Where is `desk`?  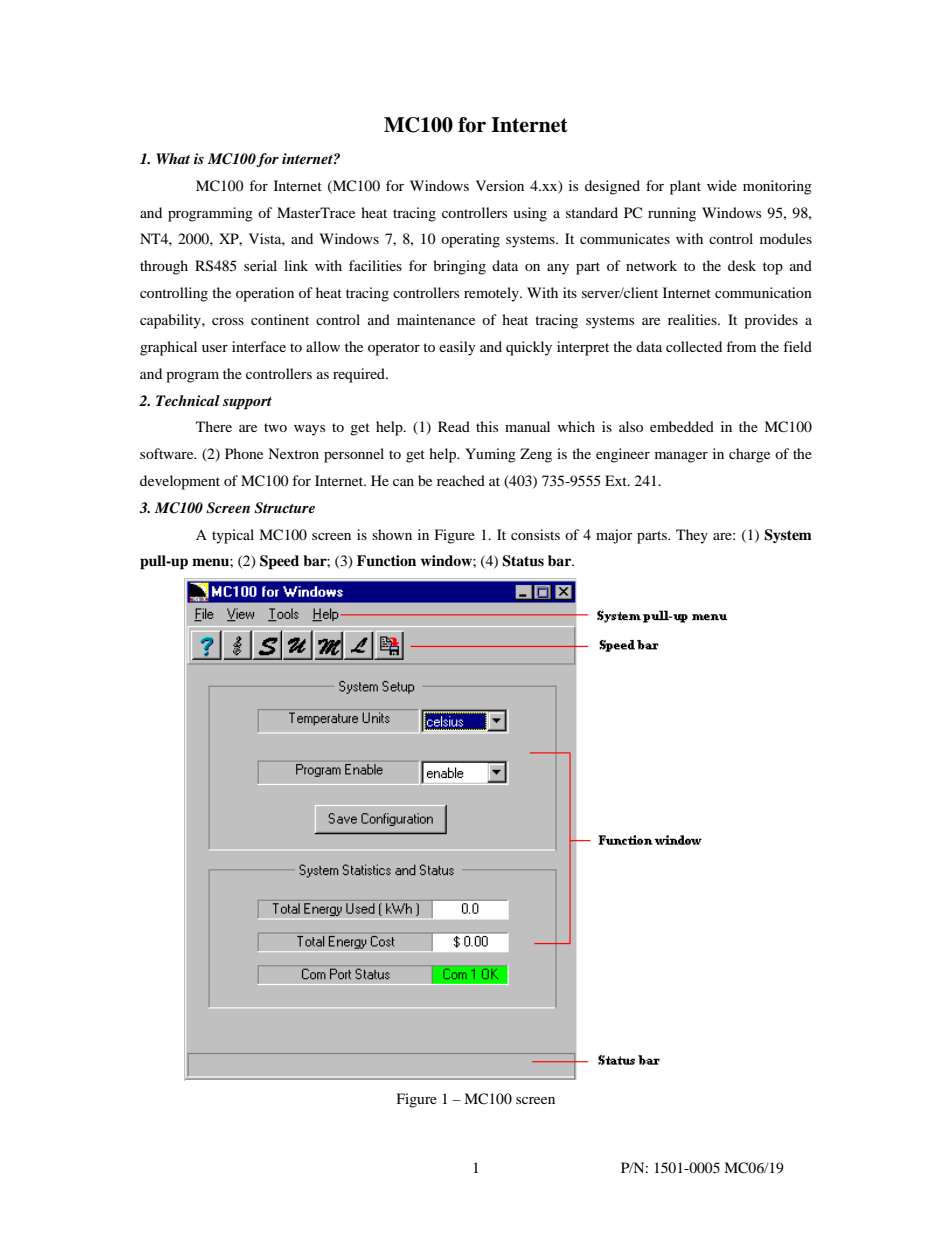 desk is located at coordinates (742, 265).
